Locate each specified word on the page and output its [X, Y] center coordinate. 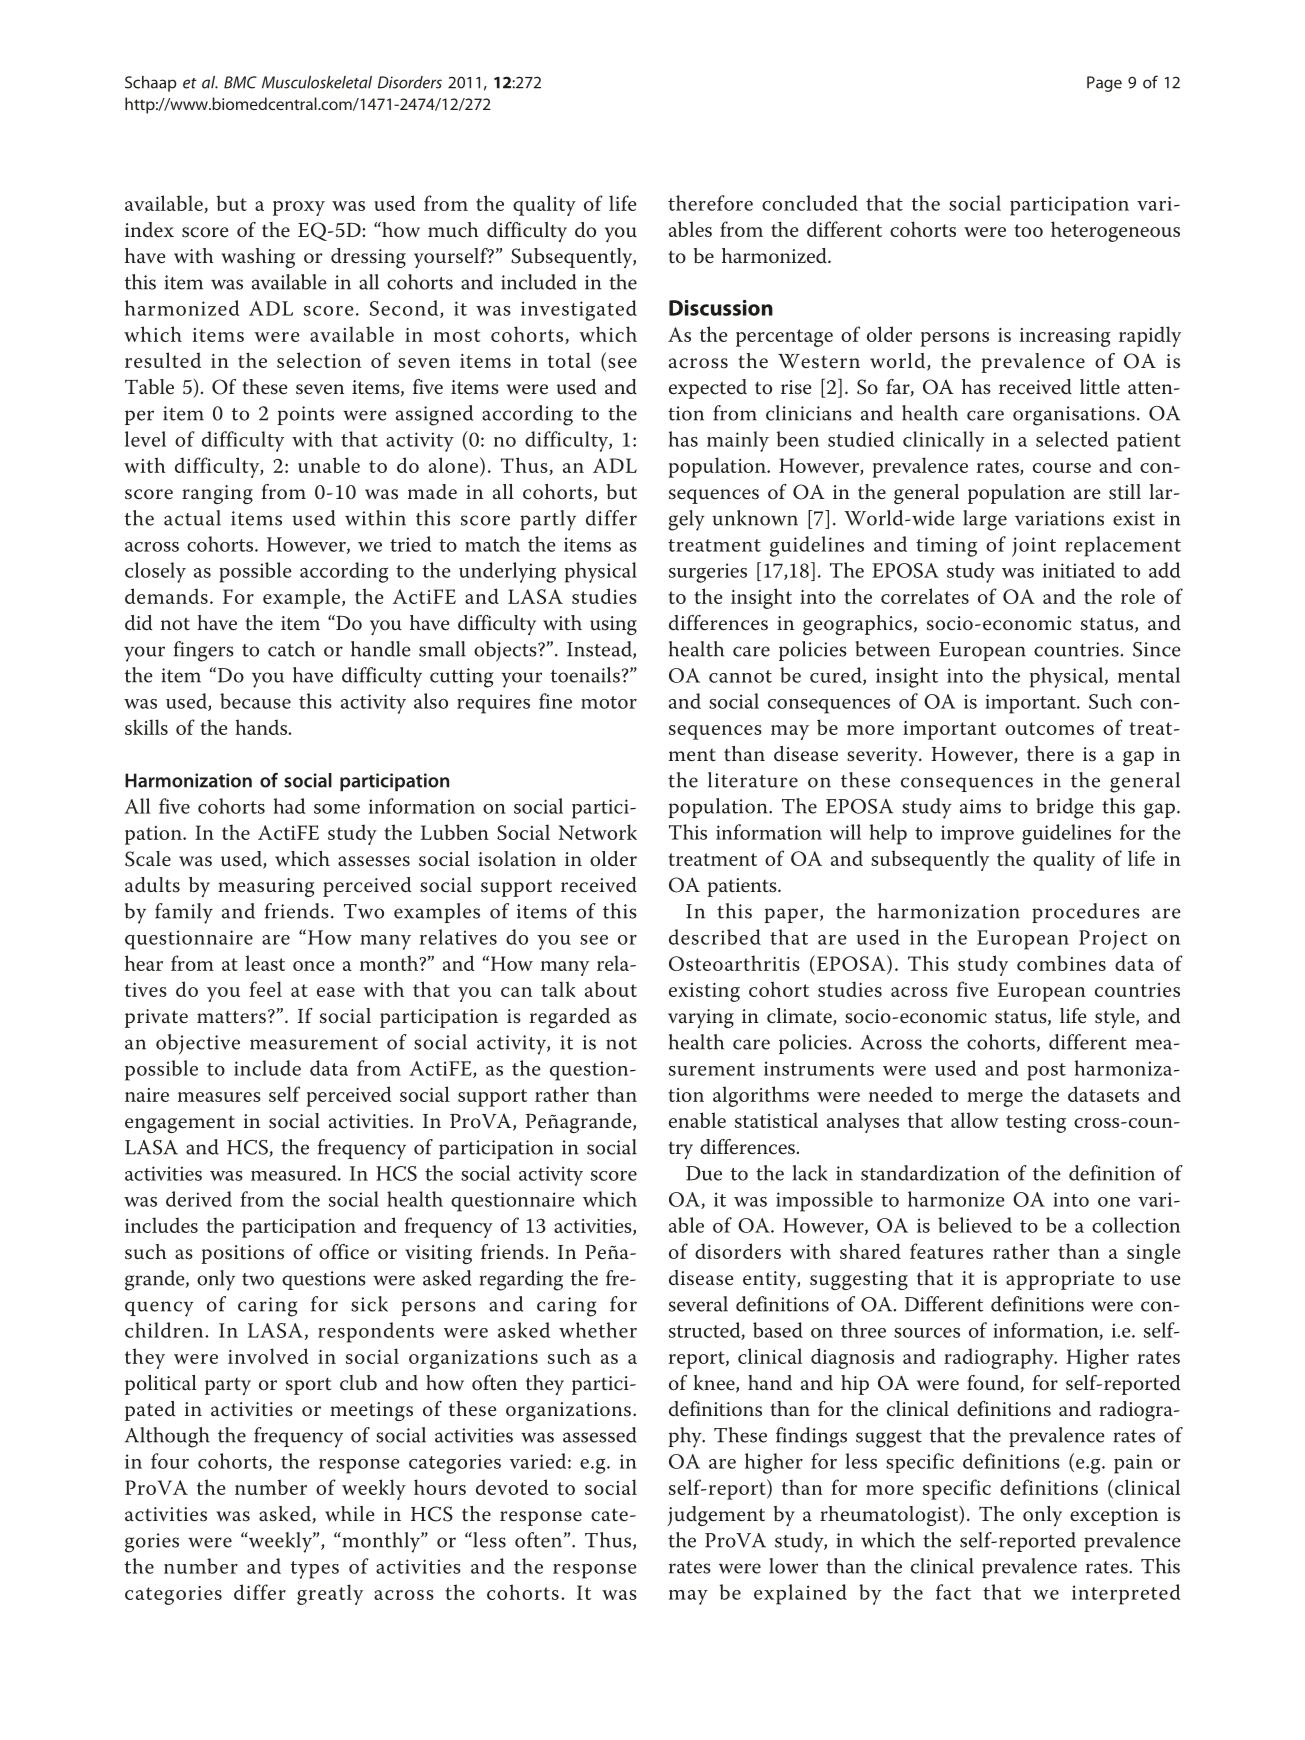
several [698, 1304]
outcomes [1049, 728]
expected [708, 389]
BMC [240, 82]
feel [265, 989]
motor [609, 702]
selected [1072, 439]
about [611, 989]
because [255, 701]
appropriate [1060, 1280]
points [306, 415]
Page [1104, 84]
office [344, 1252]
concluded [810, 203]
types [315, 1570]
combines [1061, 963]
